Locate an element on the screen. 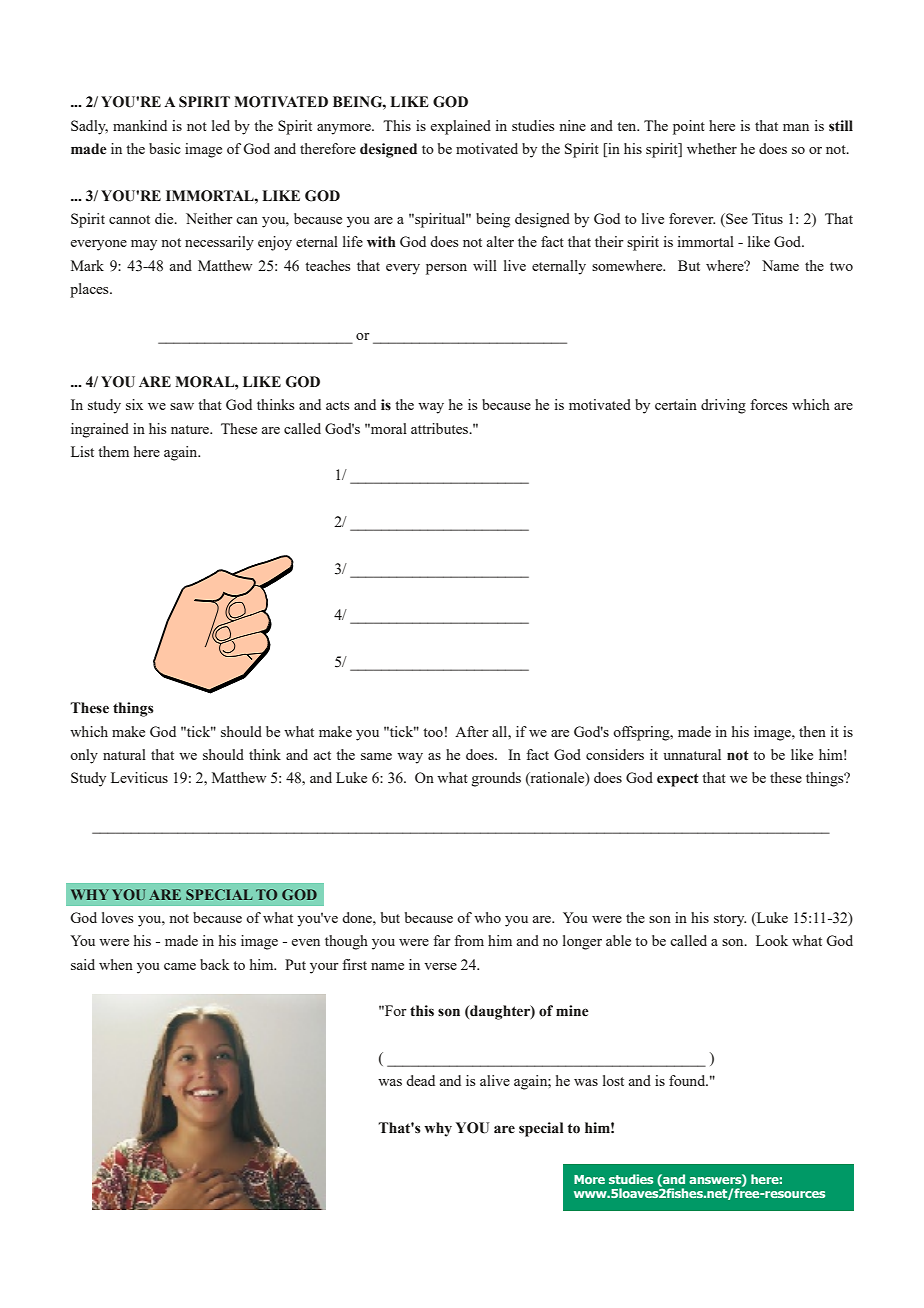 This screenshot has height=1308, width=924. came is located at coordinates (180, 966).
